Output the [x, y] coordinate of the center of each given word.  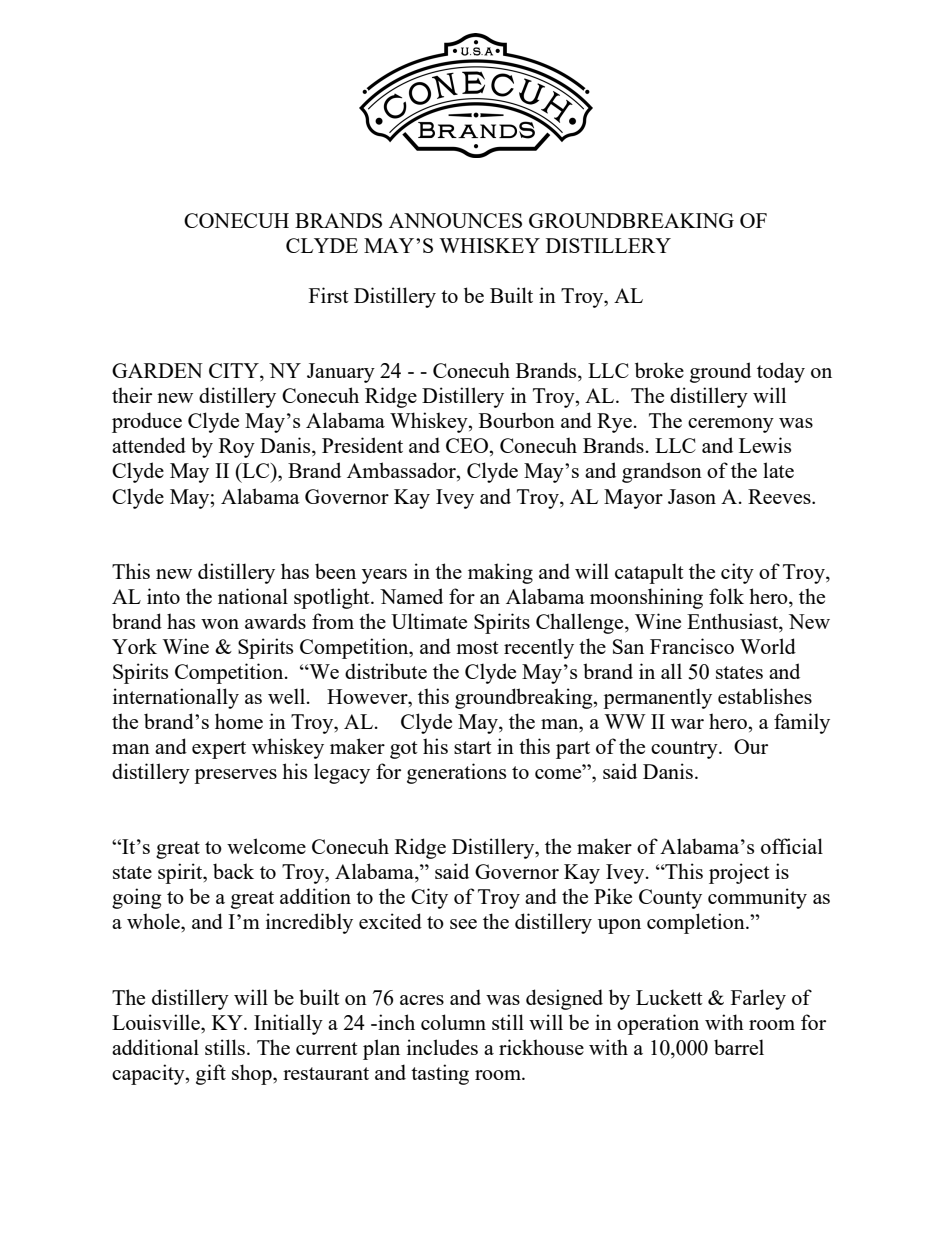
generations [456, 773]
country [685, 750]
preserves [235, 776]
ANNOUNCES [455, 220]
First [329, 295]
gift [211, 1074]
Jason [692, 496]
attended [149, 445]
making [500, 573]
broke [659, 370]
